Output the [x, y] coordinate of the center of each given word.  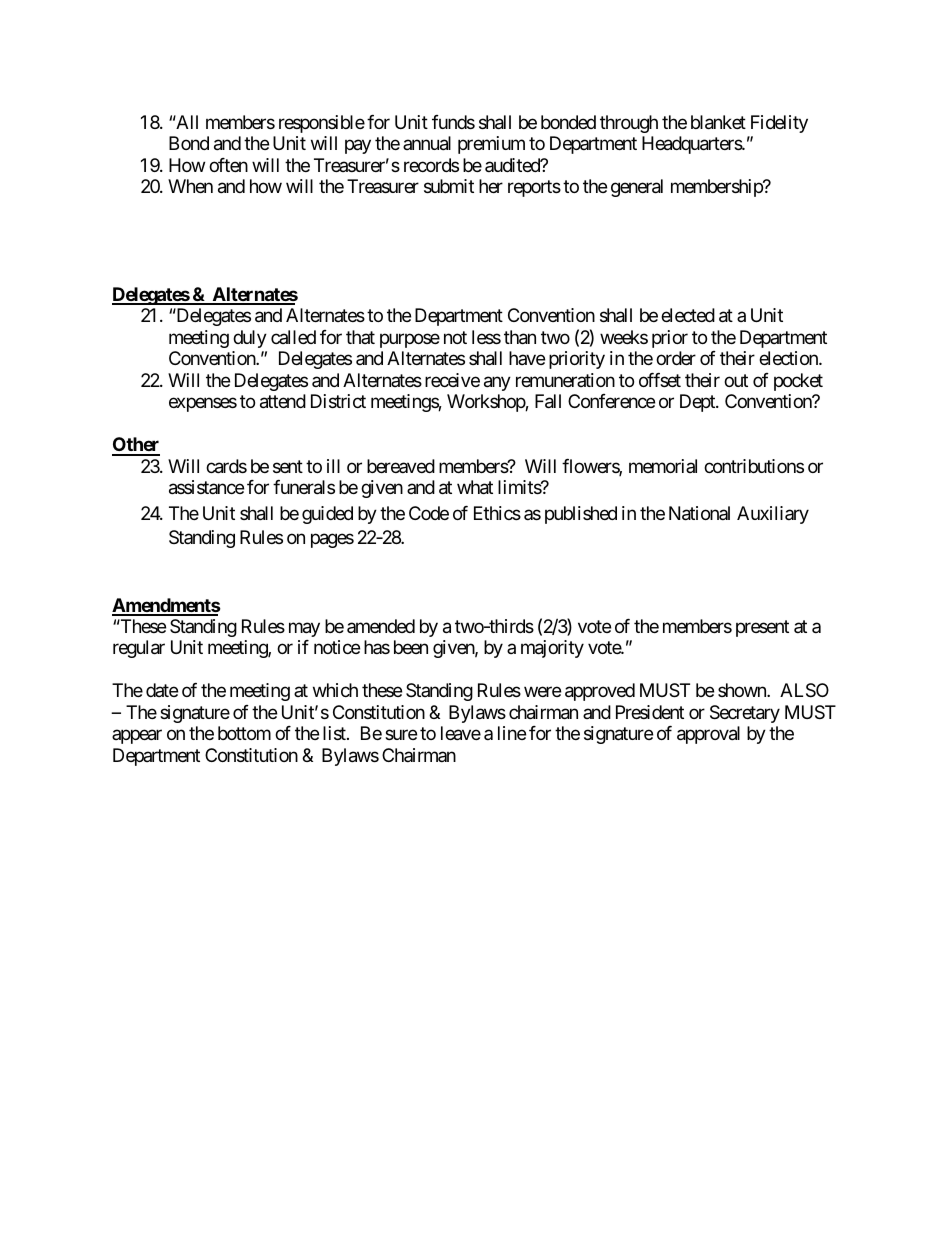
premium [491, 145]
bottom [244, 733]
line [512, 733]
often [228, 165]
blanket [718, 122]
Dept [698, 403]
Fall [548, 401]
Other [136, 446]
